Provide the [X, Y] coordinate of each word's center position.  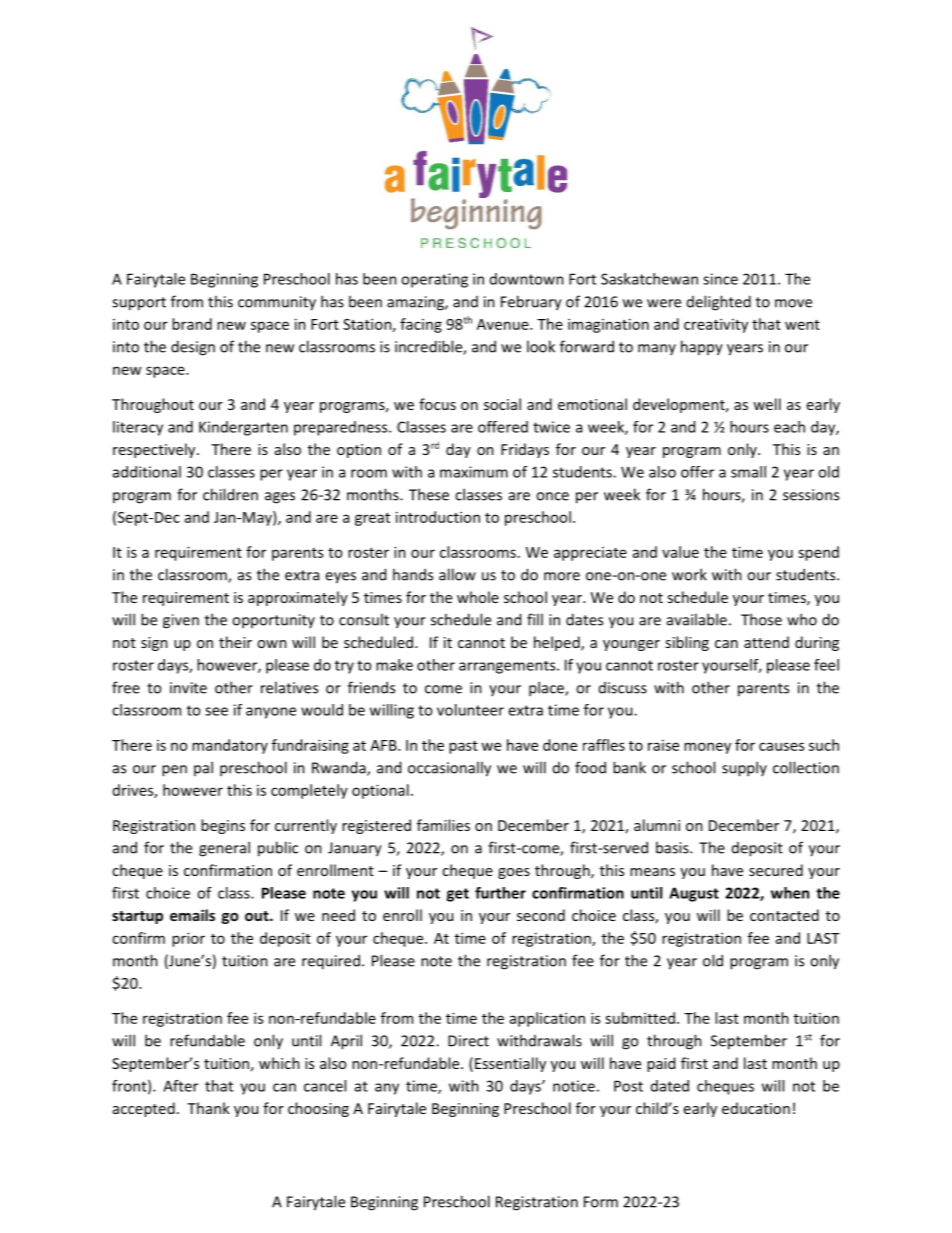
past [463, 747]
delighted [719, 303]
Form [601, 1202]
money [707, 748]
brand [192, 324]
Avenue [504, 324]
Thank [208, 1108]
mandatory [230, 746]
